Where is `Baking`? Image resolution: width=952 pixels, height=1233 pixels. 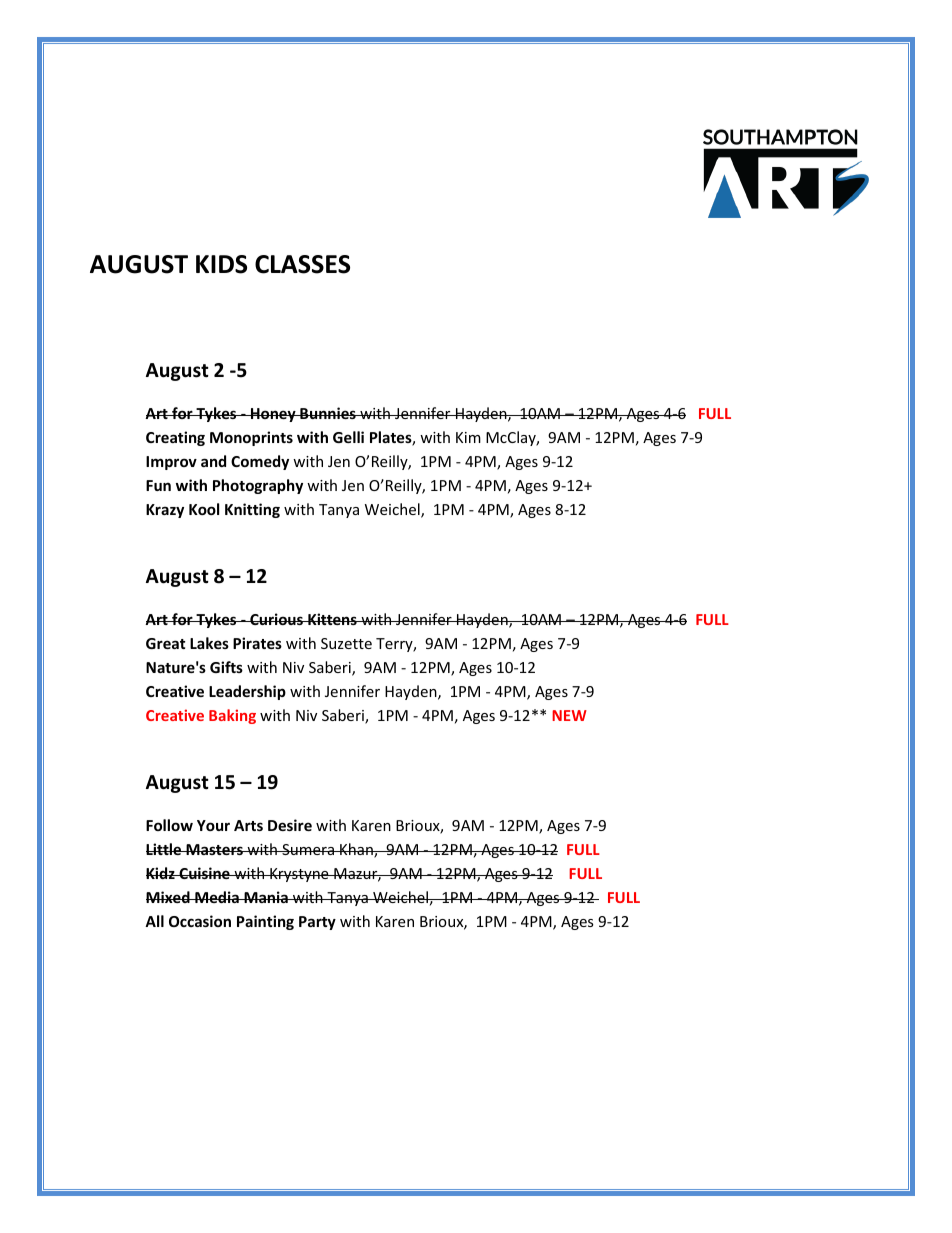
Baking is located at coordinates (232, 716).
